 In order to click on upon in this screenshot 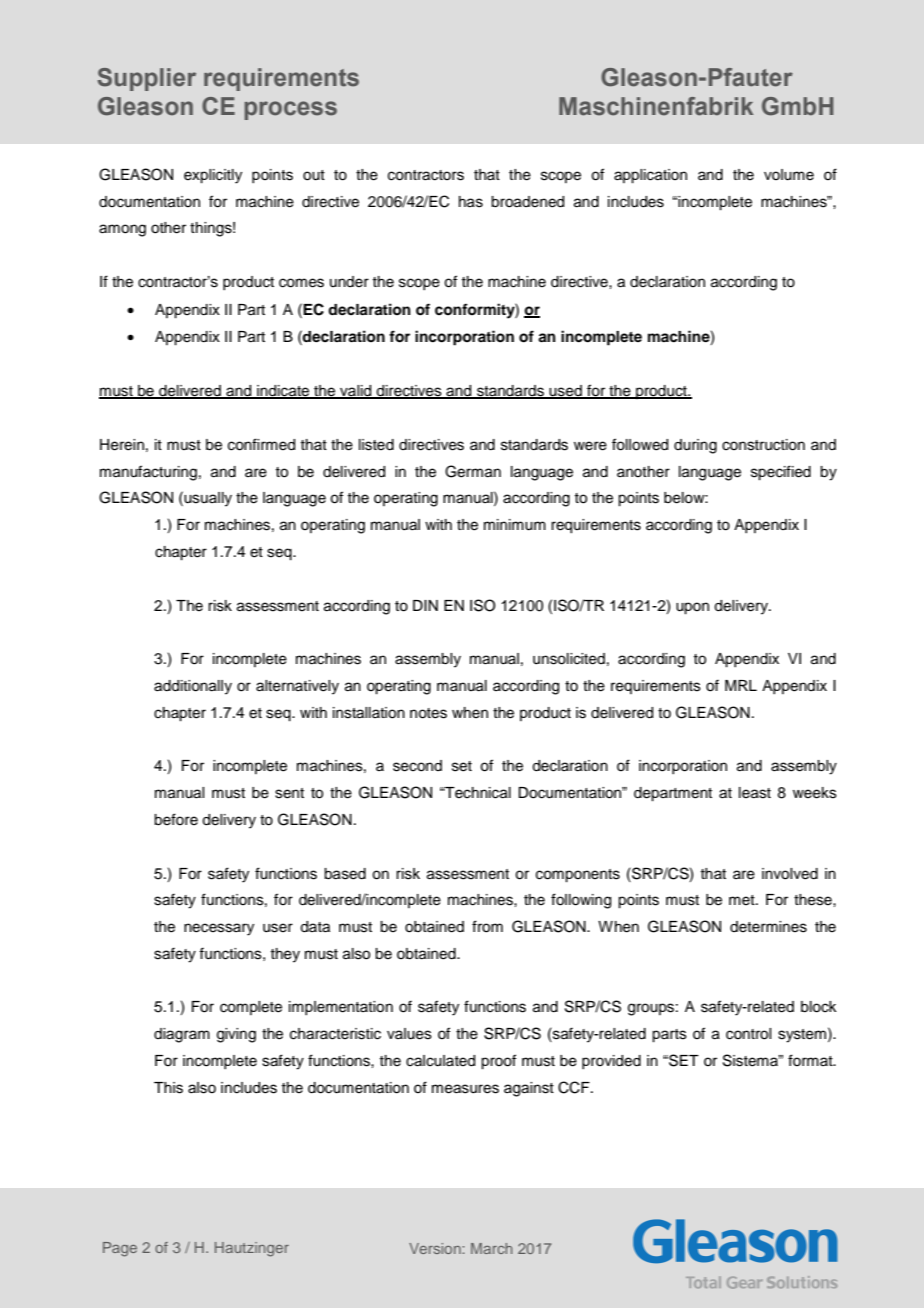, I will do `click(692, 608)`.
